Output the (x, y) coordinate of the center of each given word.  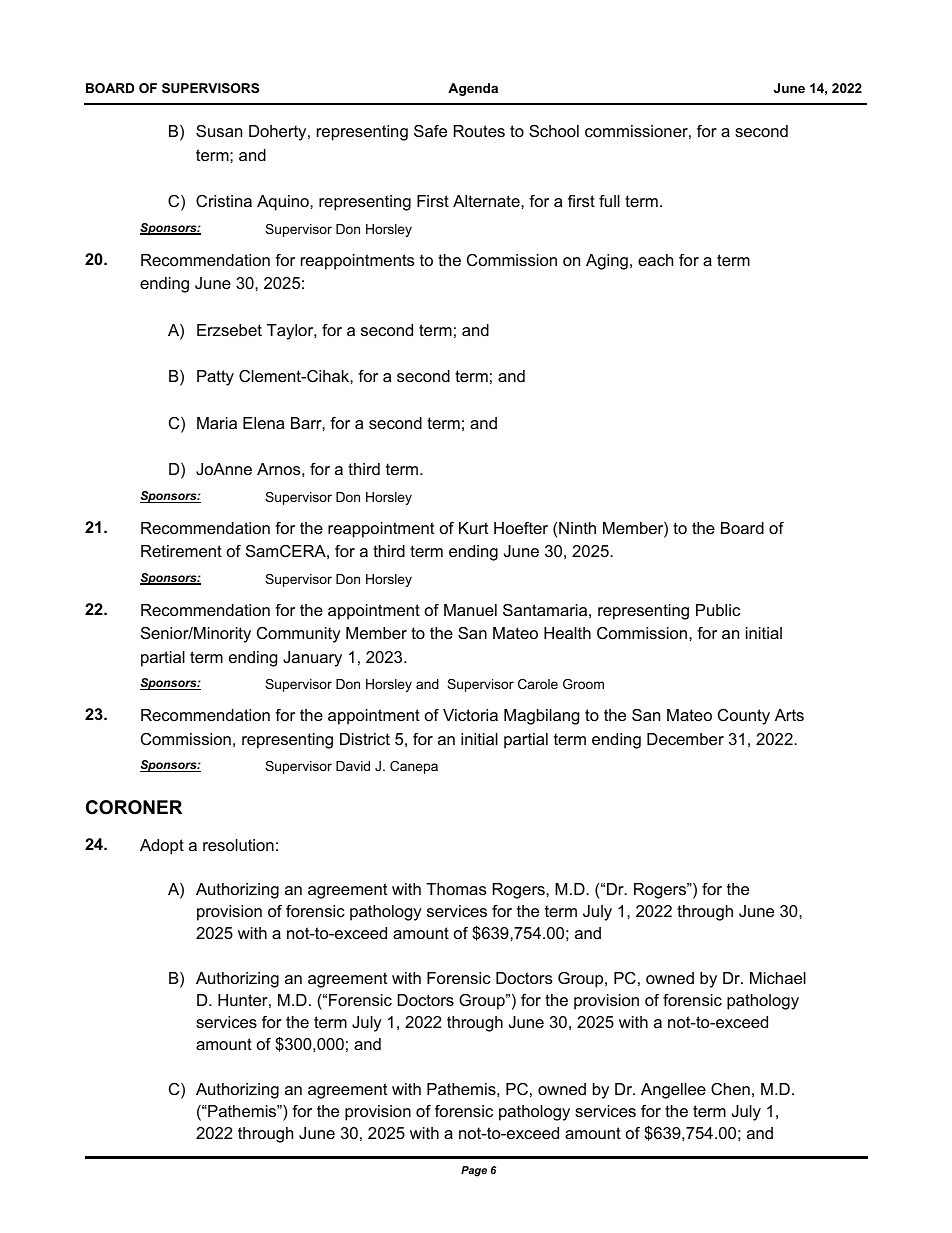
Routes (479, 131)
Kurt (473, 528)
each (655, 260)
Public (718, 610)
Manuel (470, 610)
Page (474, 1171)
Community (299, 635)
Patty (215, 378)
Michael (778, 978)
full (609, 201)
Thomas (456, 889)
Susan (219, 131)
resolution (238, 845)
